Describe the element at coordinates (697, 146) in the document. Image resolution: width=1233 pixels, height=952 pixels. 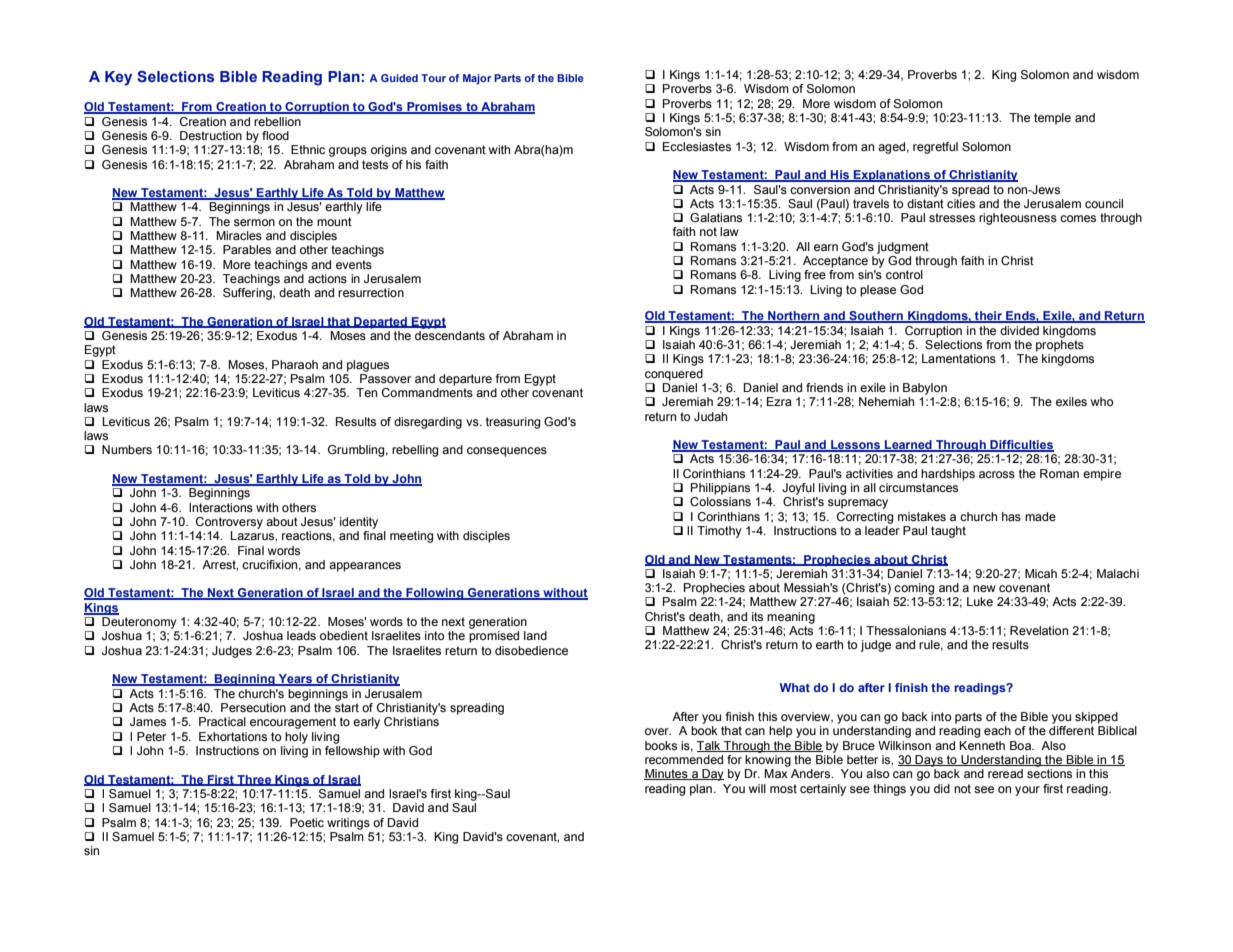
I see `Ecclesiastes` at that location.
